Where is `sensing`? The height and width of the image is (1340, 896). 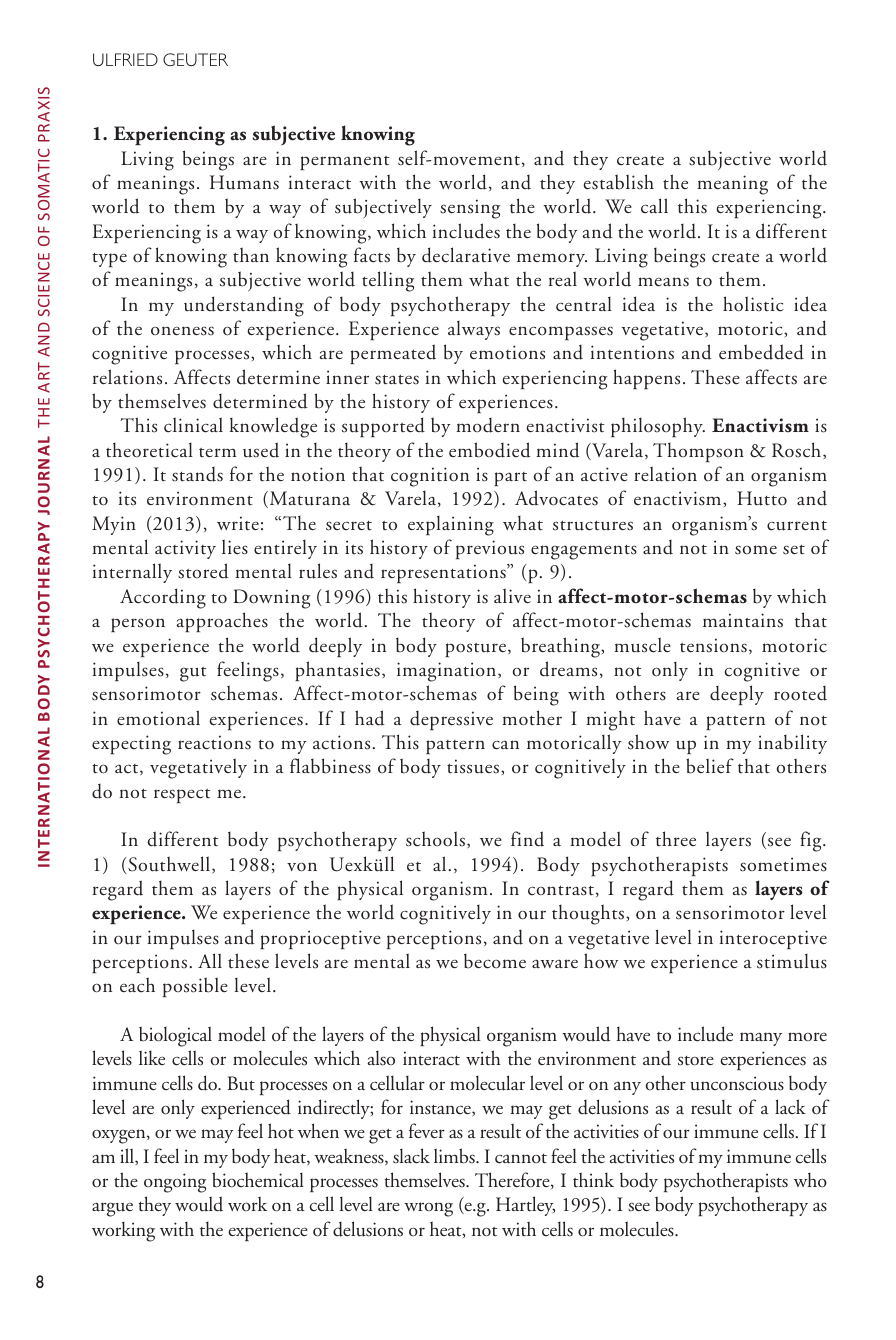 sensing is located at coordinates (470, 209).
